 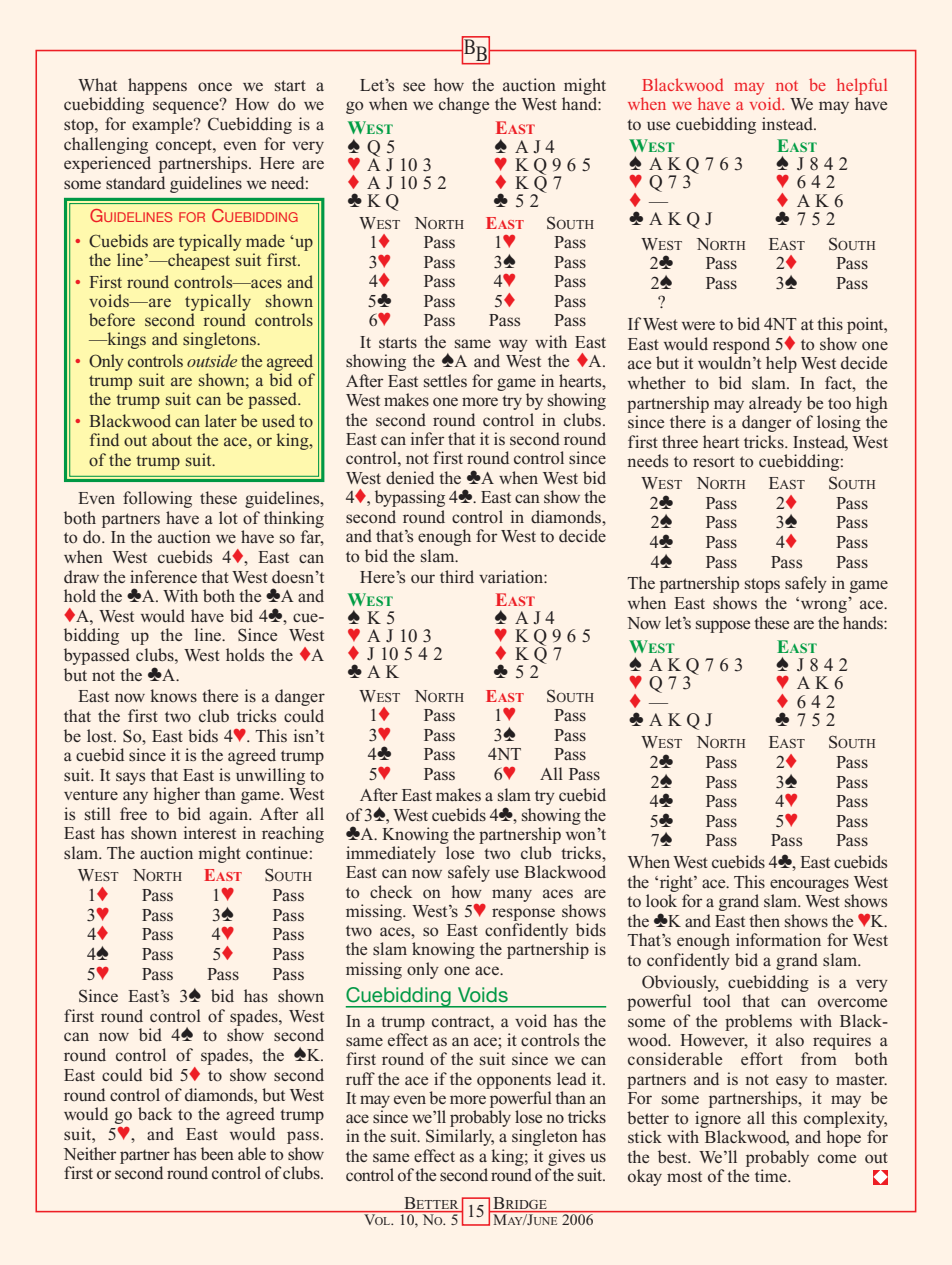 What do you see at coordinates (457, 576) in the screenshot?
I see `third` at bounding box center [457, 576].
